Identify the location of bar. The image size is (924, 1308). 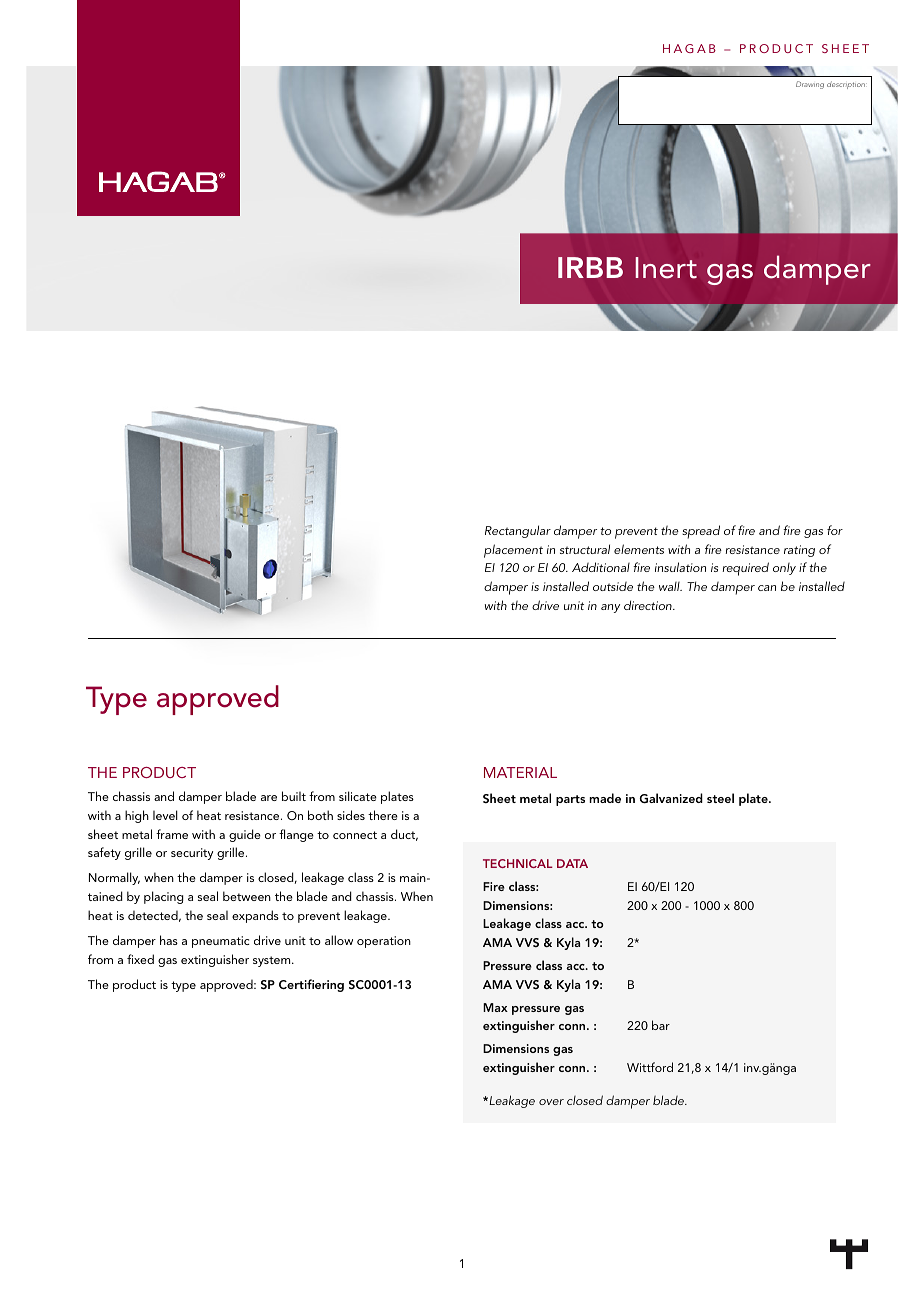
(661, 1025).
